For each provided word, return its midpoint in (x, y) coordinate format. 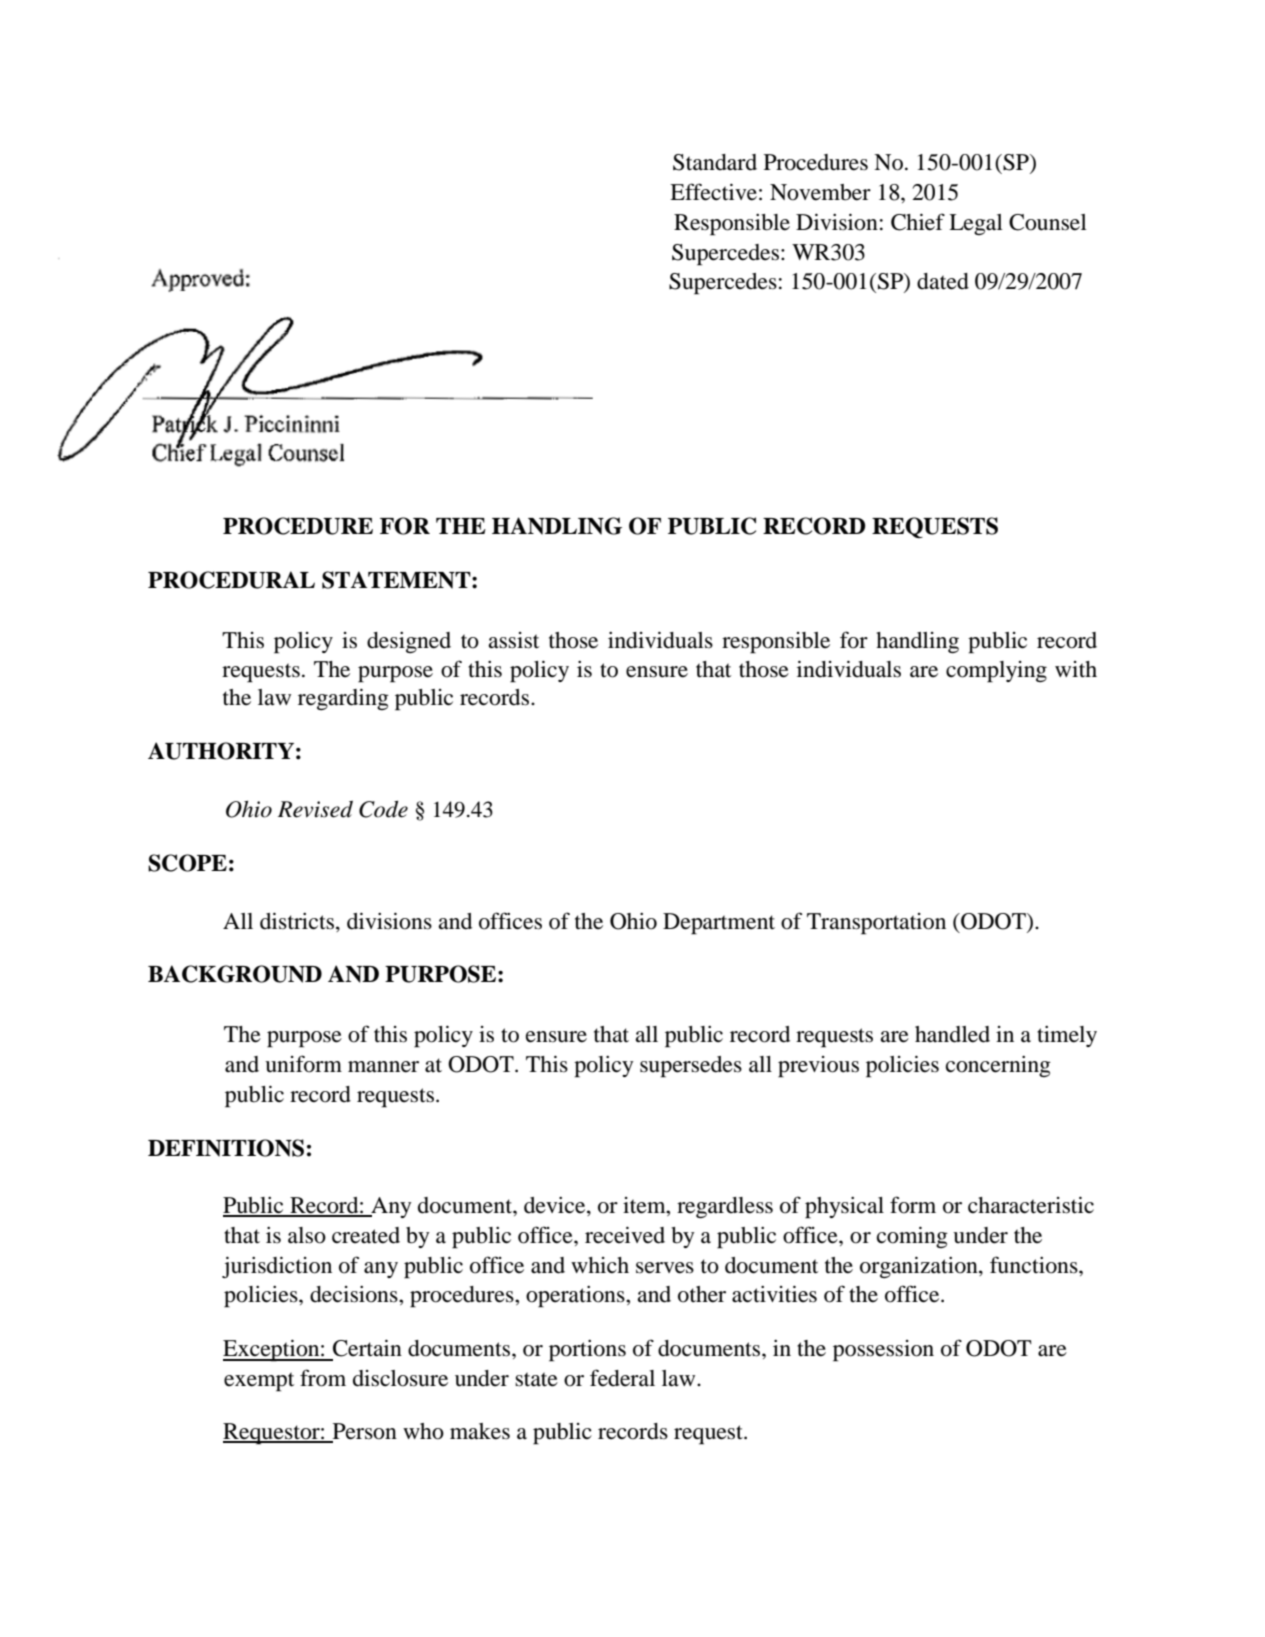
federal (622, 1378)
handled (952, 1034)
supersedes (691, 1067)
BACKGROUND (235, 974)
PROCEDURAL (231, 580)
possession (883, 1351)
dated (943, 281)
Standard (715, 162)
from (323, 1378)
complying (996, 672)
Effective (713, 192)
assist (513, 640)
